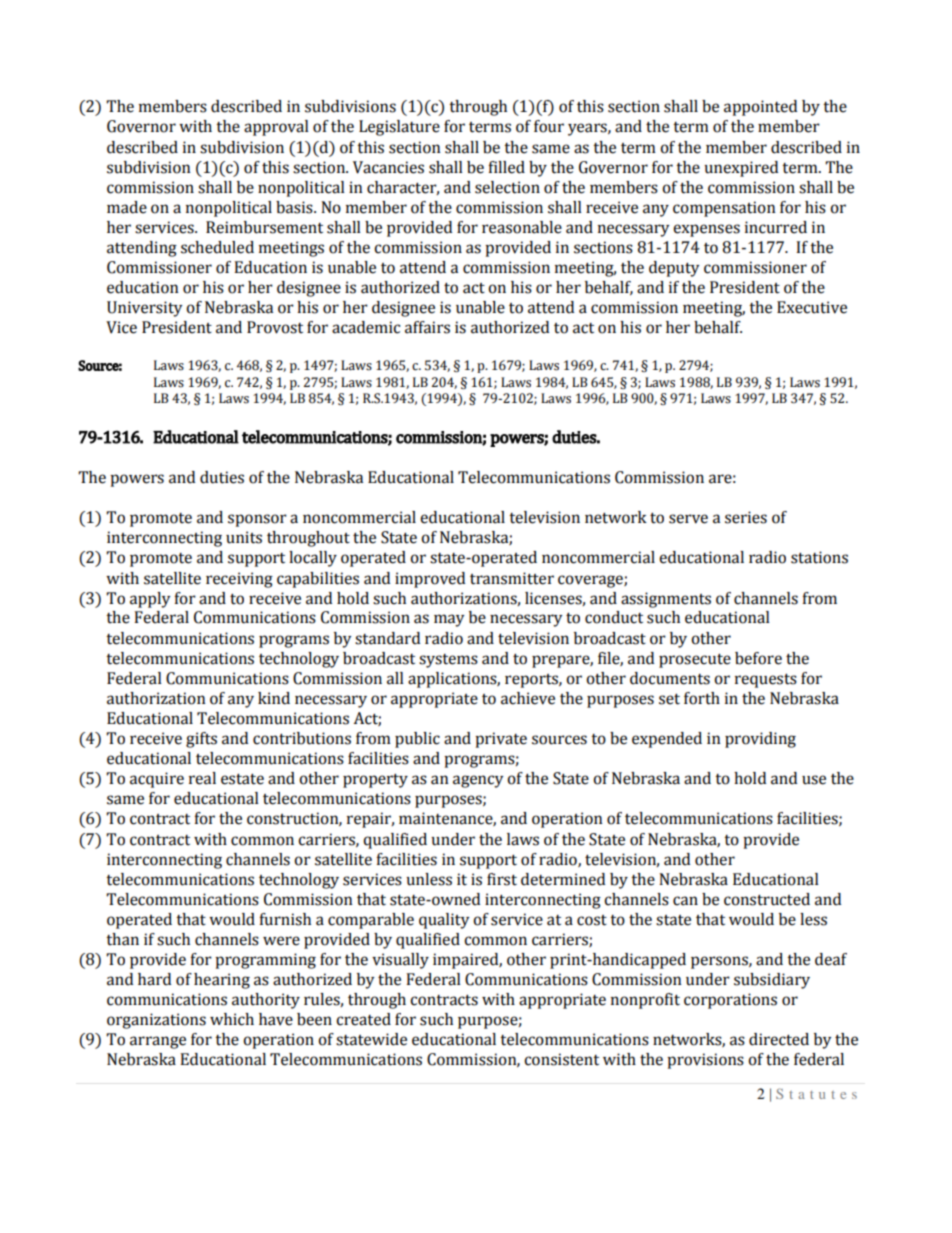 Image resolution: width=952 pixels, height=1233 pixels. I want to click on receiving, so click(239, 580).
